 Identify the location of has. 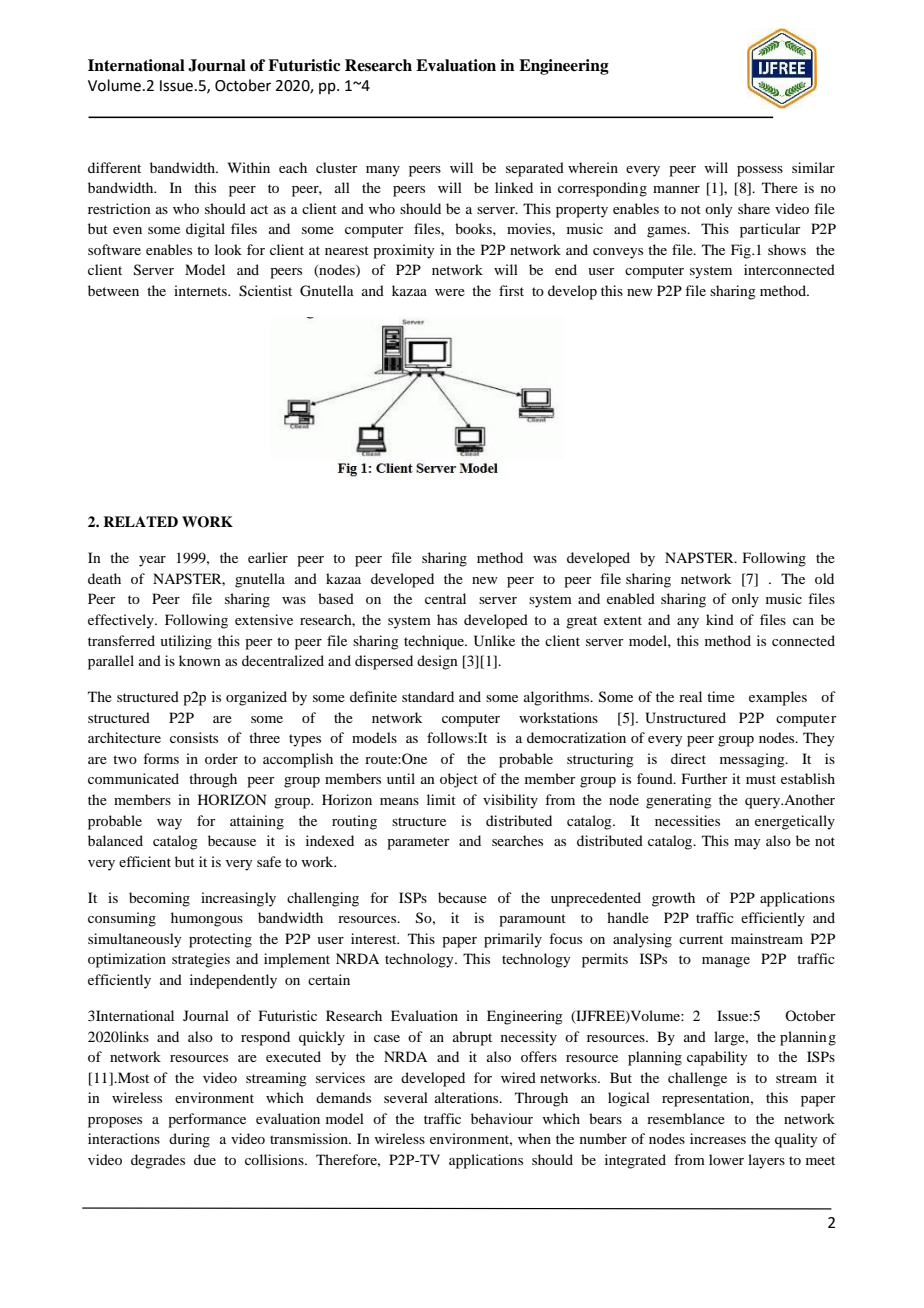
(447, 619).
